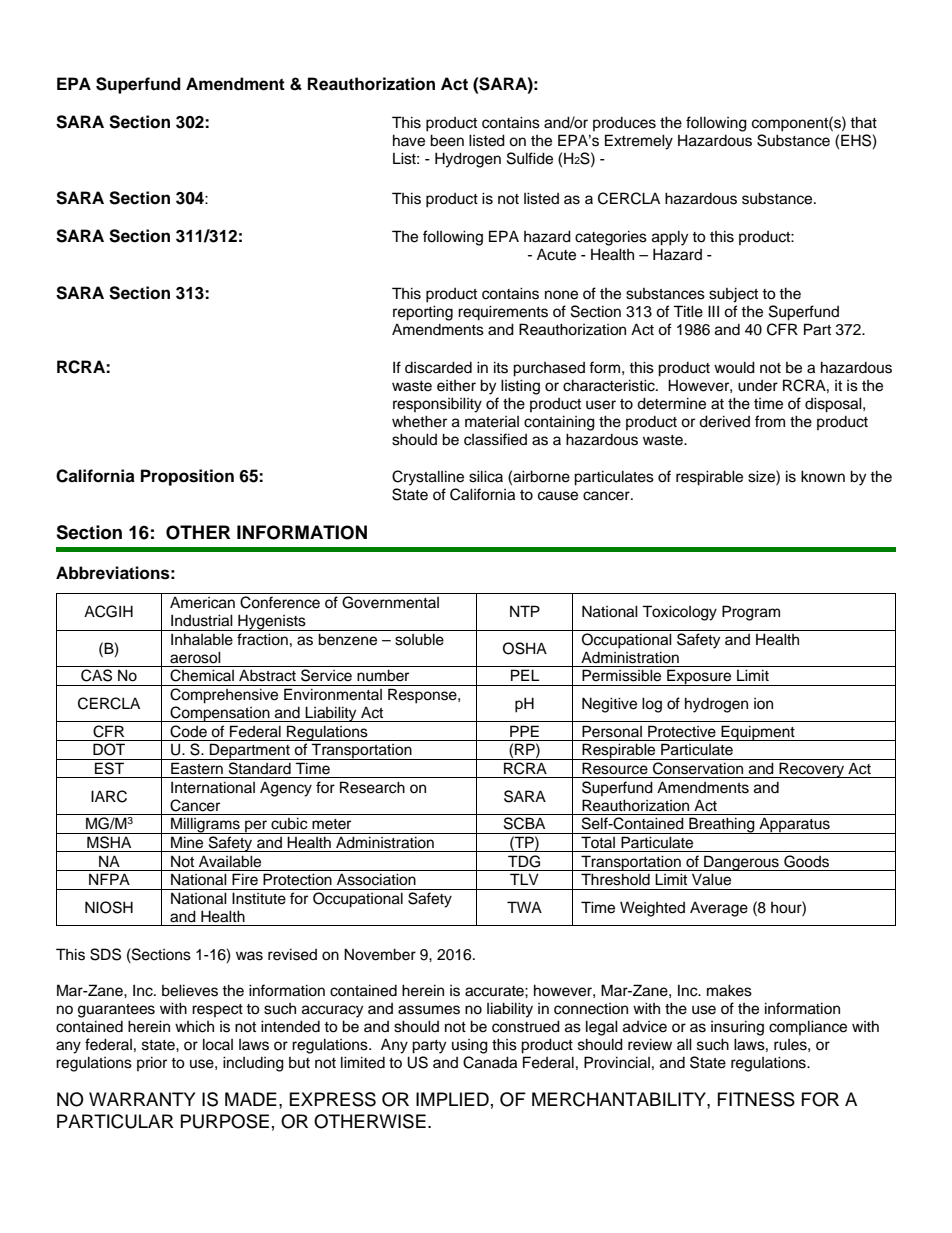 The image size is (952, 1233). I want to click on Program, so click(751, 613).
